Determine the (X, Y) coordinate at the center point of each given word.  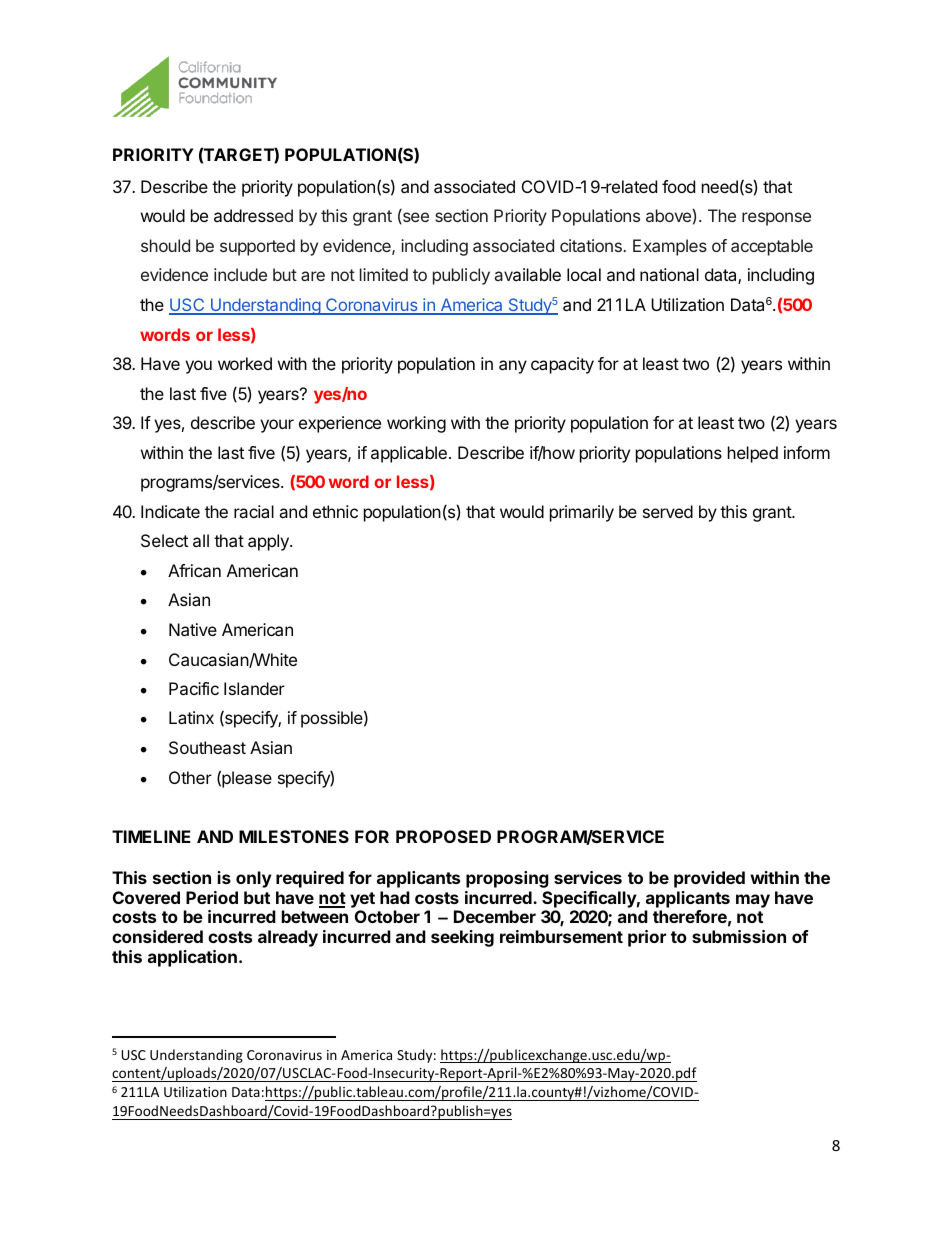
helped (753, 454)
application (192, 958)
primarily (582, 513)
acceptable (772, 247)
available (528, 274)
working (416, 424)
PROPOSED (443, 836)
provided (709, 879)
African (194, 570)
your (277, 426)
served (668, 511)
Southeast (207, 747)
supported (257, 247)
